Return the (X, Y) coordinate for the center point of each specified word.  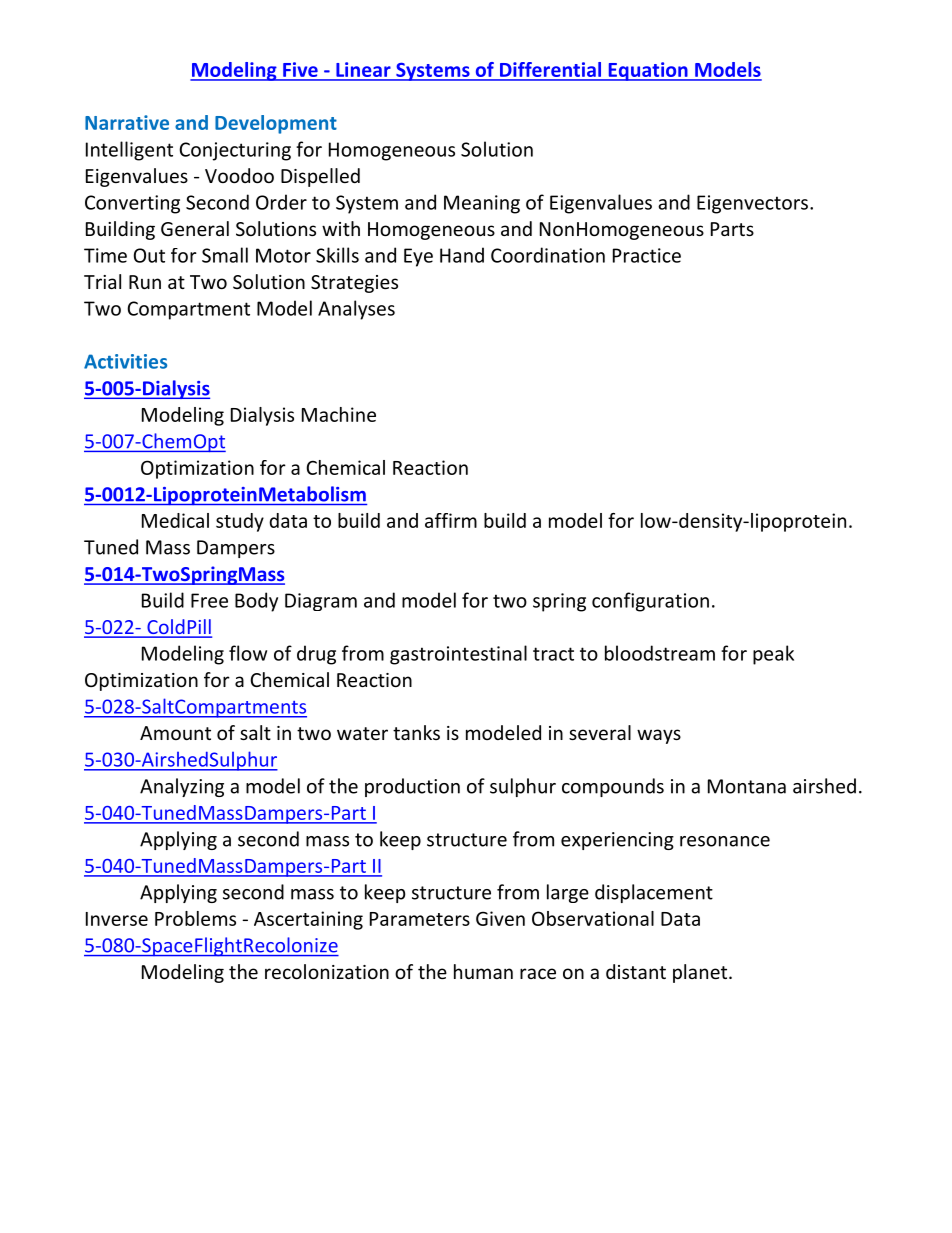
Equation (648, 71)
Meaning (482, 204)
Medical (175, 520)
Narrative (127, 122)
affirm (451, 520)
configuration (650, 602)
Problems (195, 918)
